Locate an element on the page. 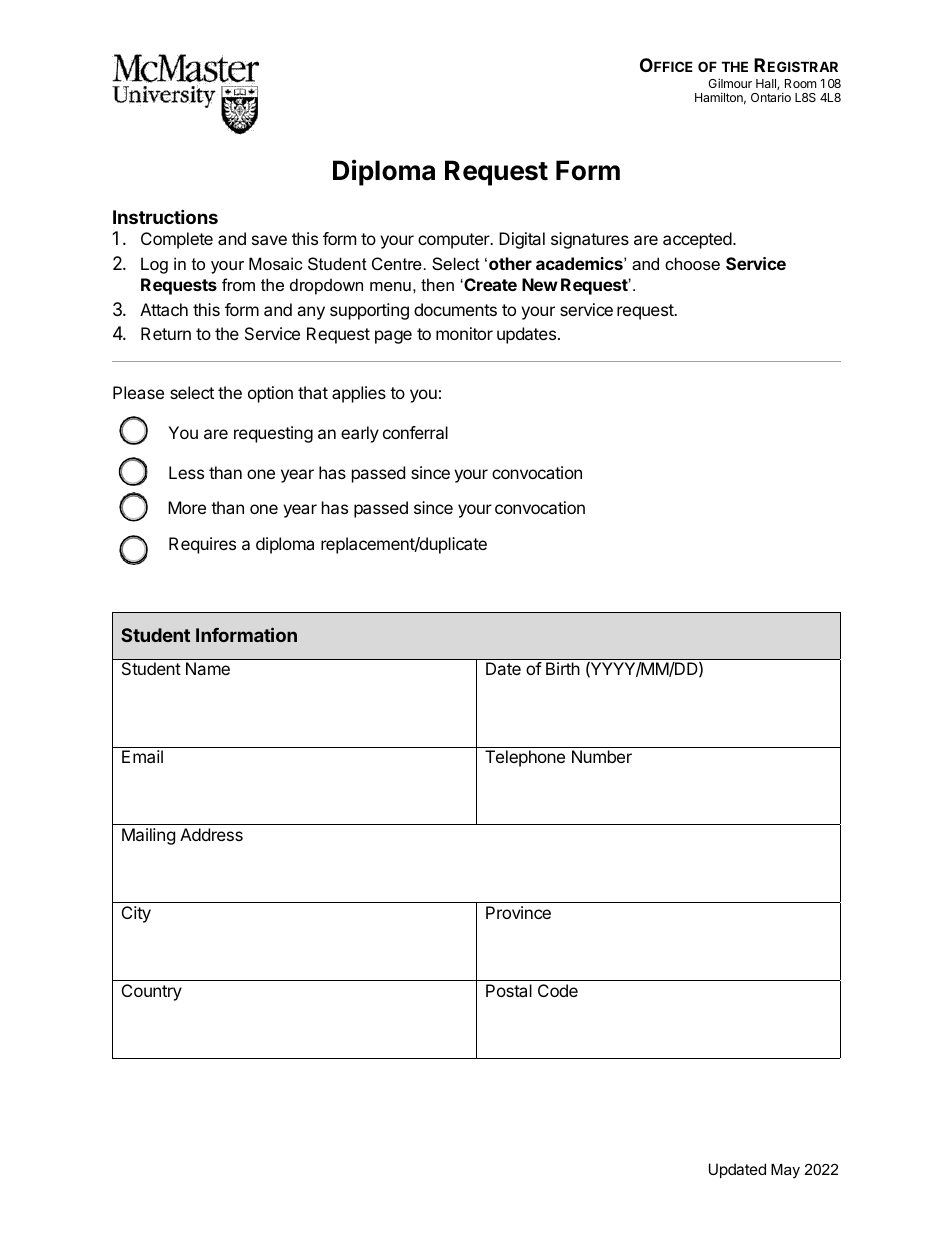  Country is located at coordinates (152, 992).
